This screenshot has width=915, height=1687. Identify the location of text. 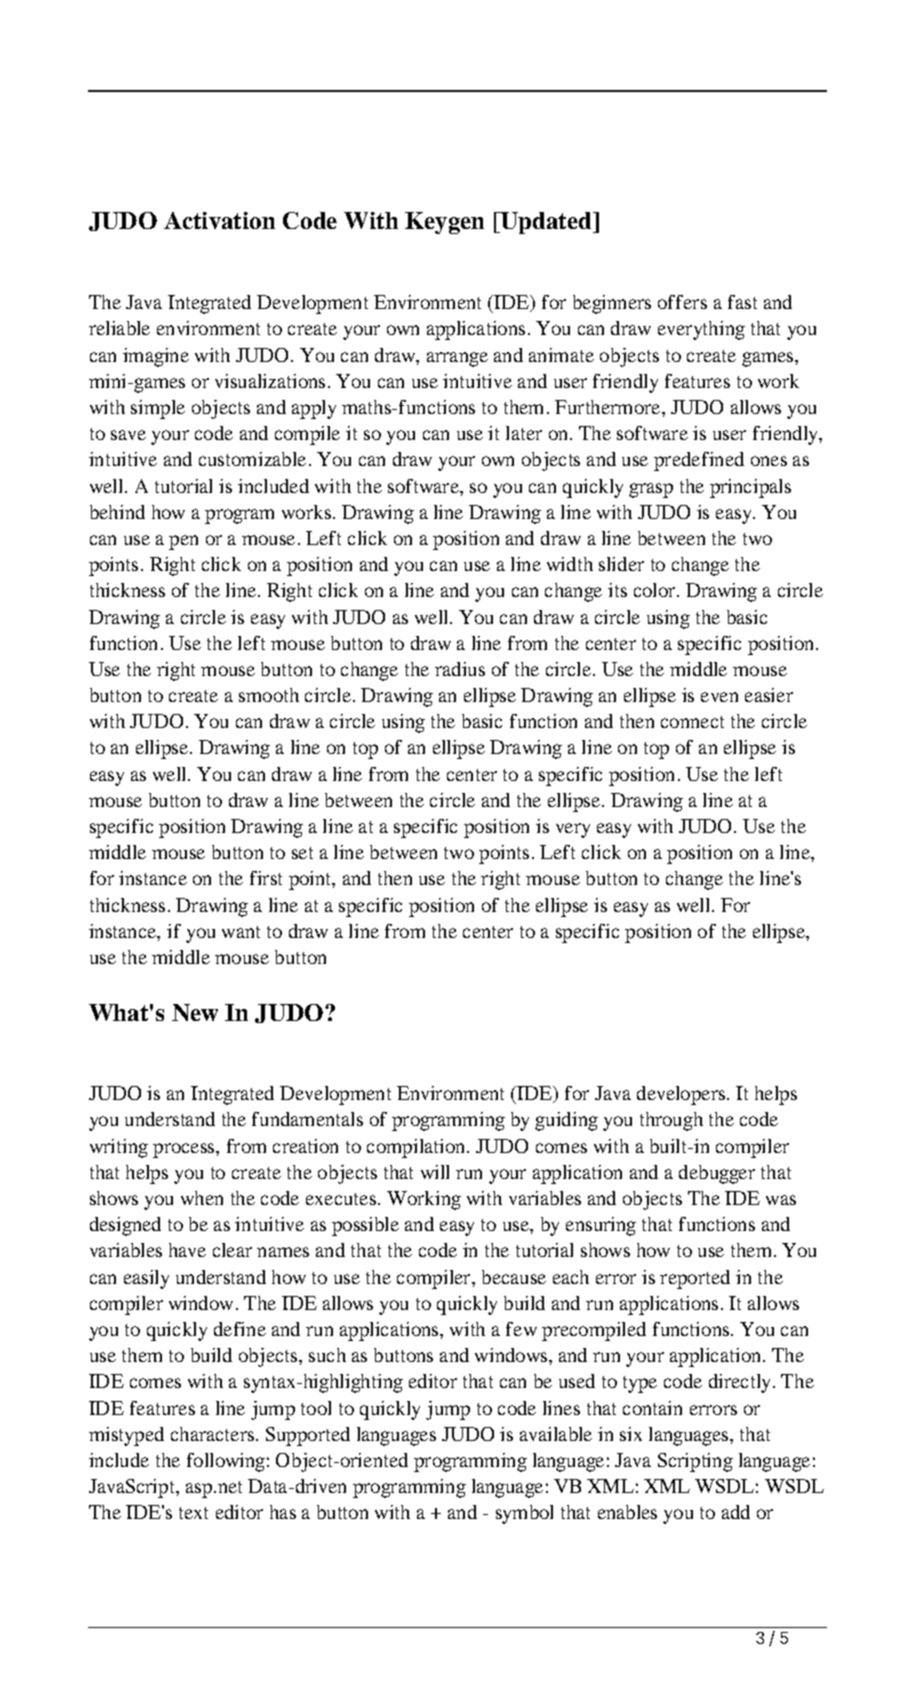
(193, 1513).
